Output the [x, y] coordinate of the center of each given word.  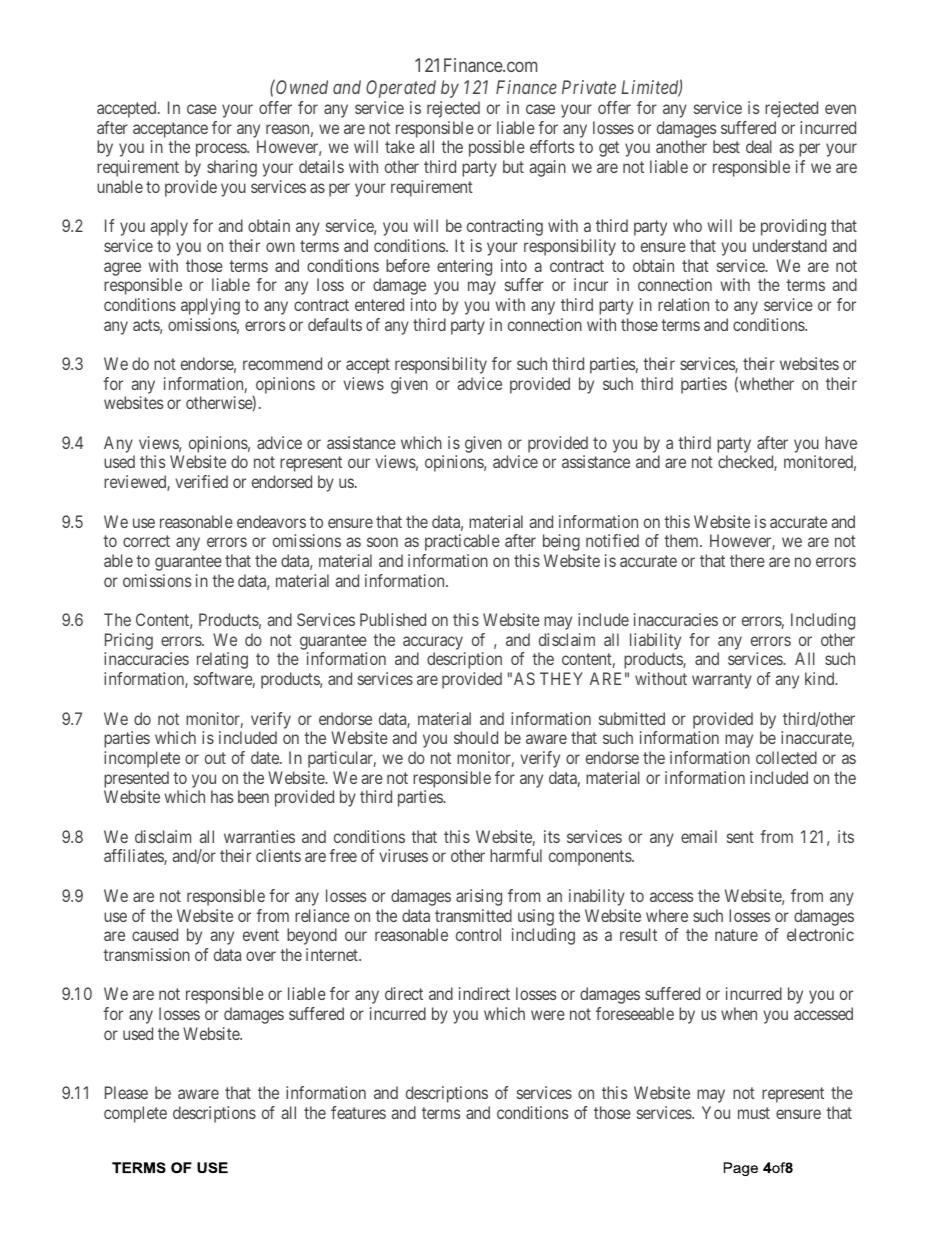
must [754, 1113]
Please [126, 1092]
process [222, 150]
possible [497, 148]
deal [759, 146]
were [548, 1015]
